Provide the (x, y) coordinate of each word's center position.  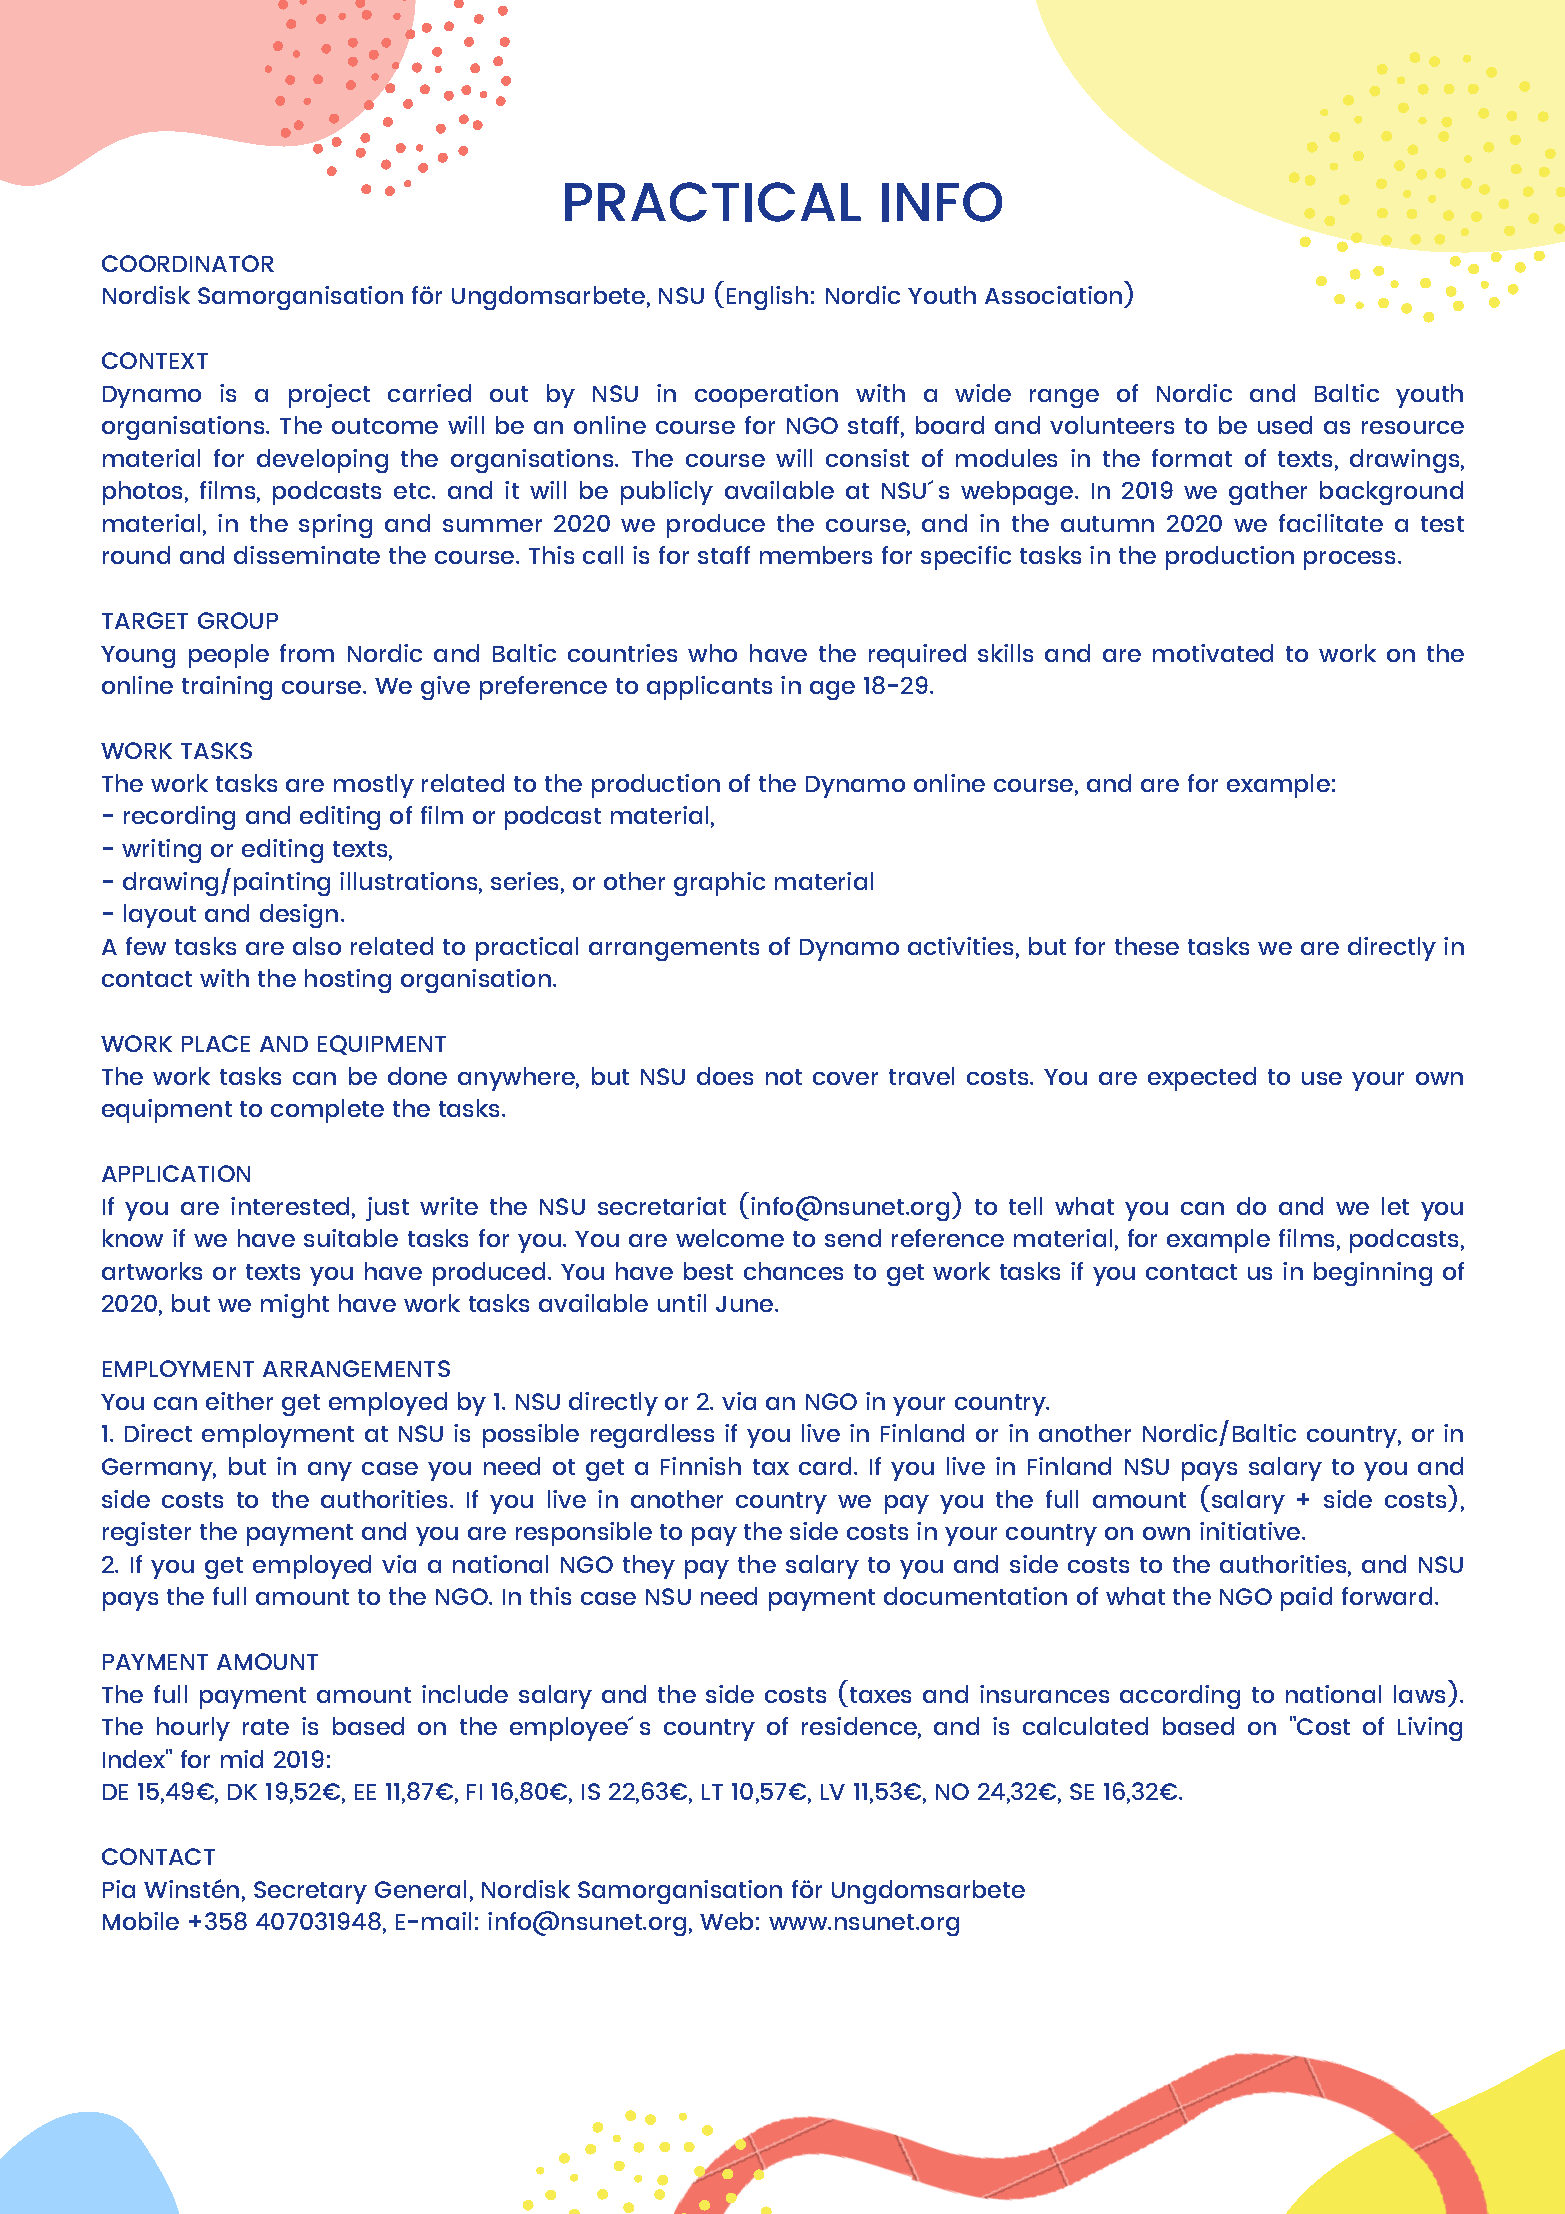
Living (1430, 1729)
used (1285, 425)
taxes (880, 1695)
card (825, 1466)
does (725, 1076)
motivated (1213, 653)
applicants (709, 688)
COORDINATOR (188, 263)
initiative (1251, 1531)
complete (327, 1111)
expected (1202, 1079)
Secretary (310, 1892)
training (227, 688)
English (767, 298)
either (239, 1401)
